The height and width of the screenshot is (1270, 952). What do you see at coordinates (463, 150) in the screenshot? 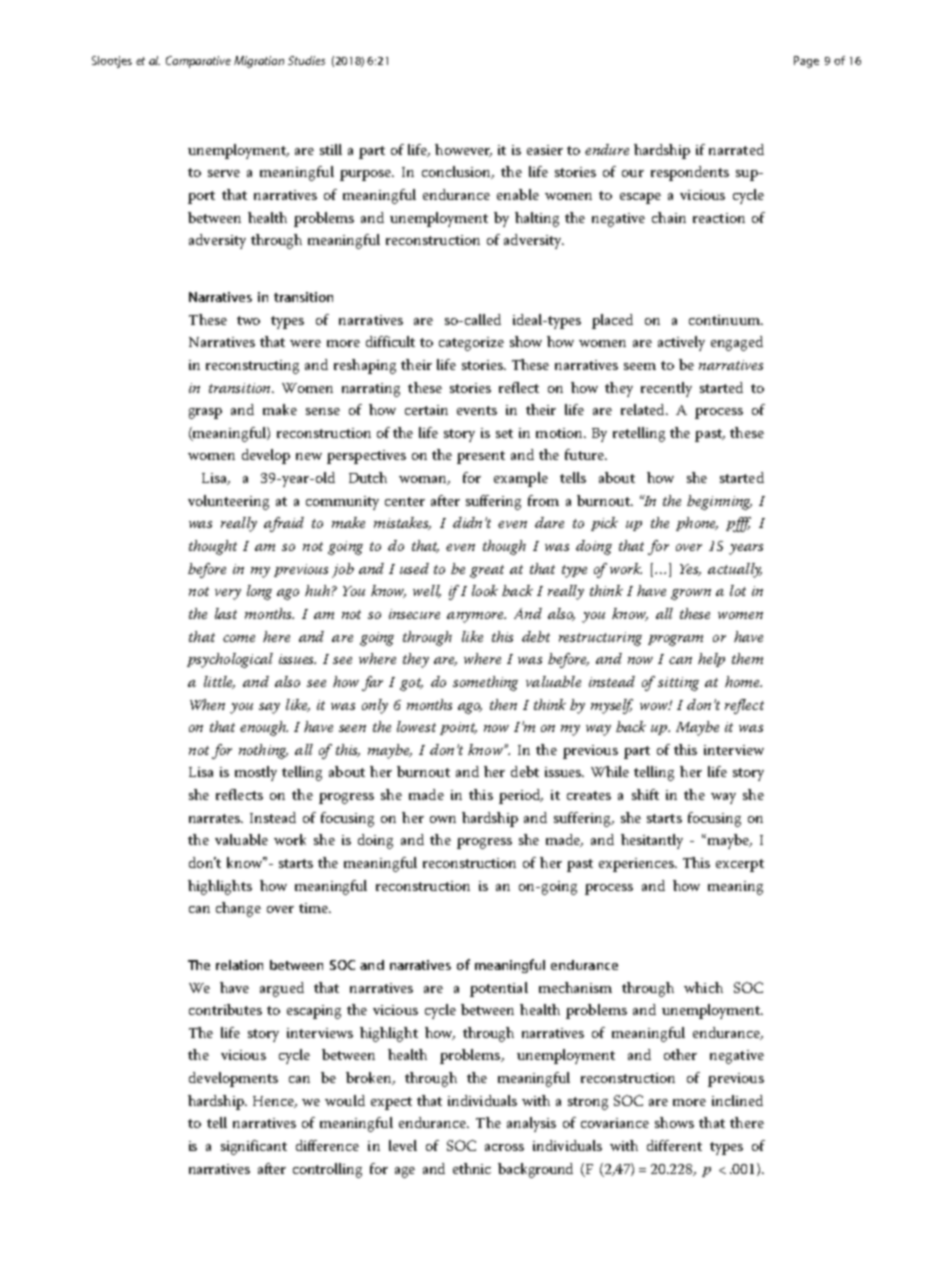
I see `however` at bounding box center [463, 150].
